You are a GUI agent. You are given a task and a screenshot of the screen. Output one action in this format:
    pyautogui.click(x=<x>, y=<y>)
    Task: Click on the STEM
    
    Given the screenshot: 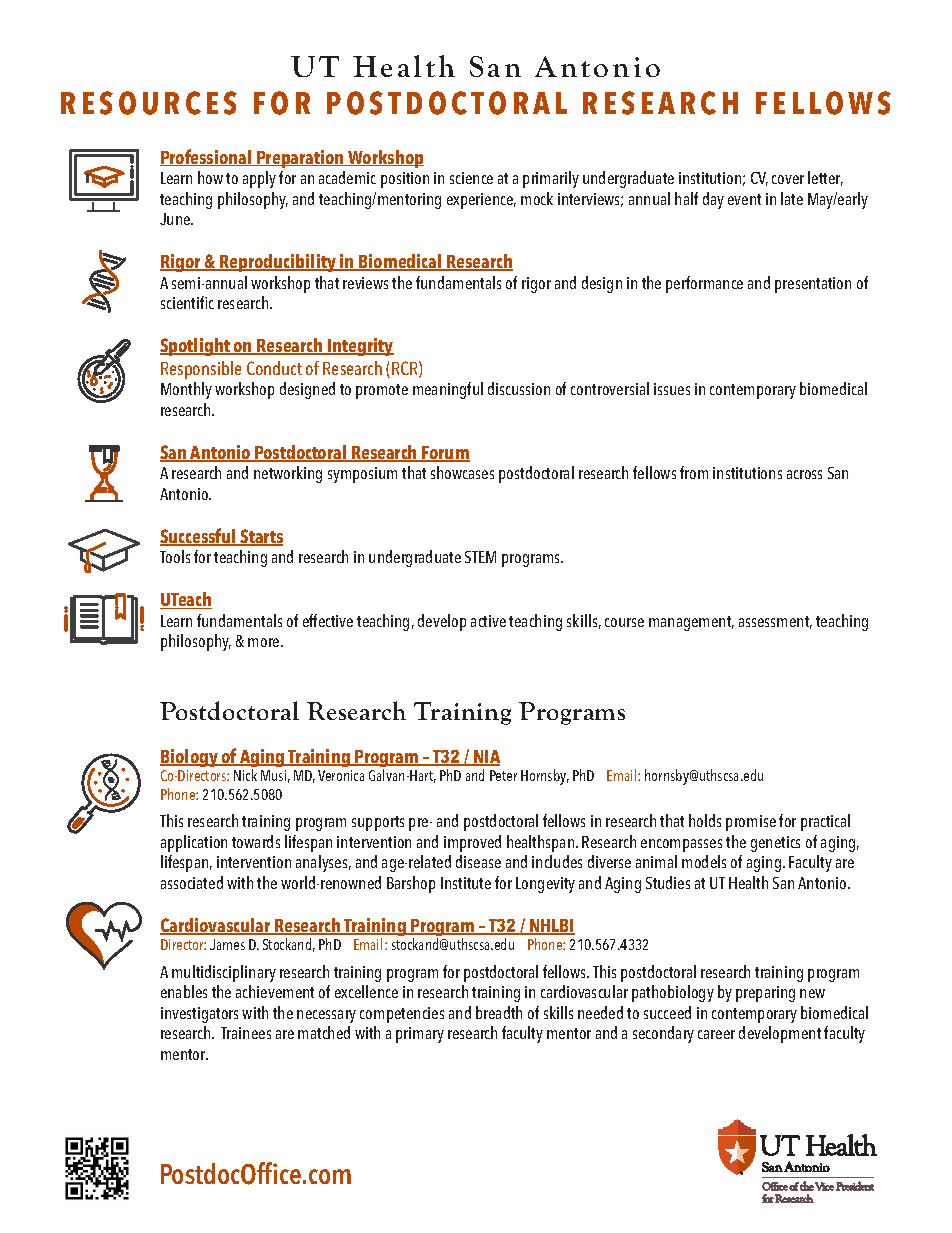 What is the action you would take?
    pyautogui.click(x=480, y=557)
